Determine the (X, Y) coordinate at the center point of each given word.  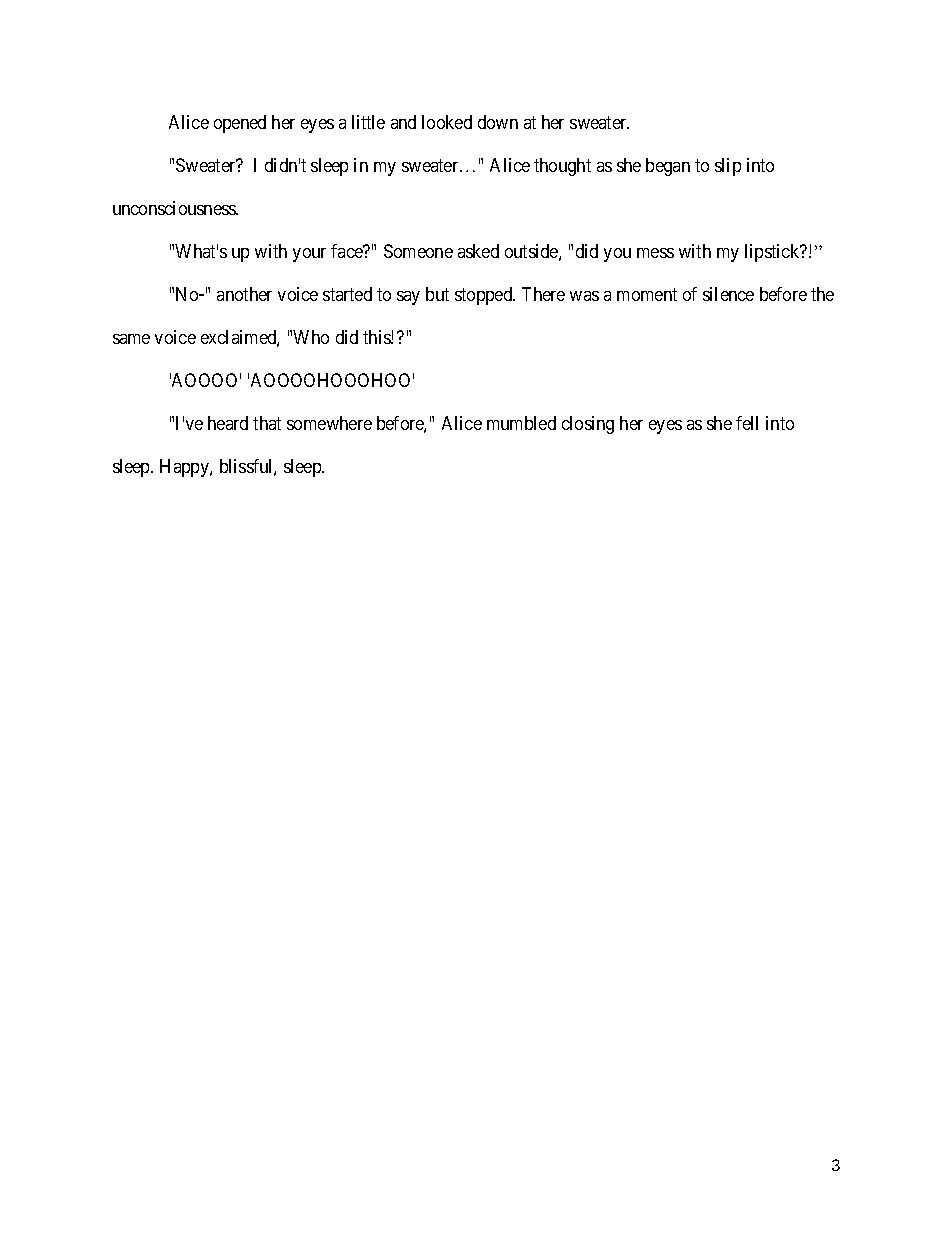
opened (240, 124)
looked (447, 122)
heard (228, 423)
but (437, 294)
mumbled (521, 423)
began (668, 167)
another (244, 294)
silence (728, 294)
